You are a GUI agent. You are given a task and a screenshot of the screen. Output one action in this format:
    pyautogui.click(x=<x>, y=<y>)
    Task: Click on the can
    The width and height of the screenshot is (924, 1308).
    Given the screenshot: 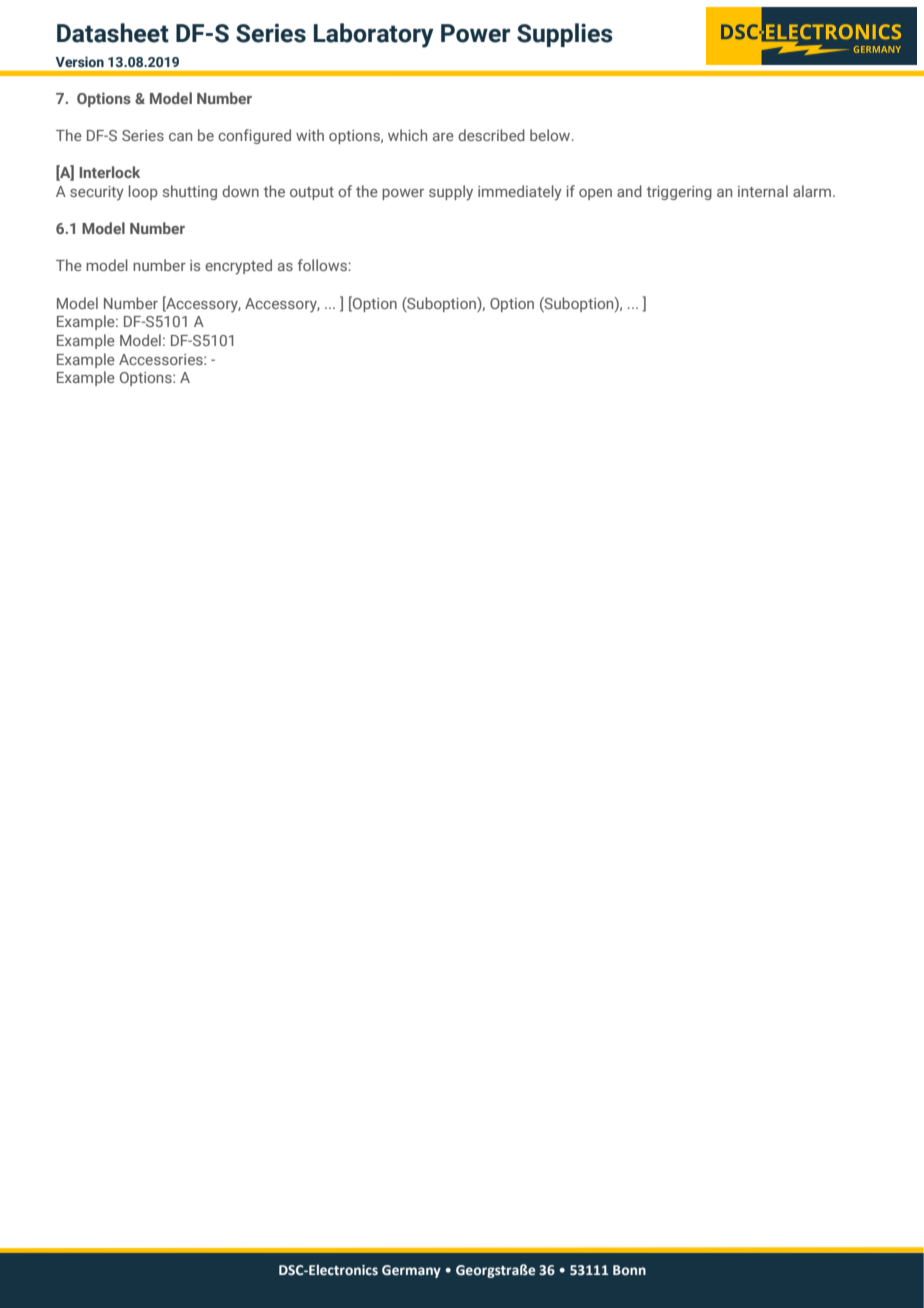 What is the action you would take?
    pyautogui.click(x=180, y=137)
